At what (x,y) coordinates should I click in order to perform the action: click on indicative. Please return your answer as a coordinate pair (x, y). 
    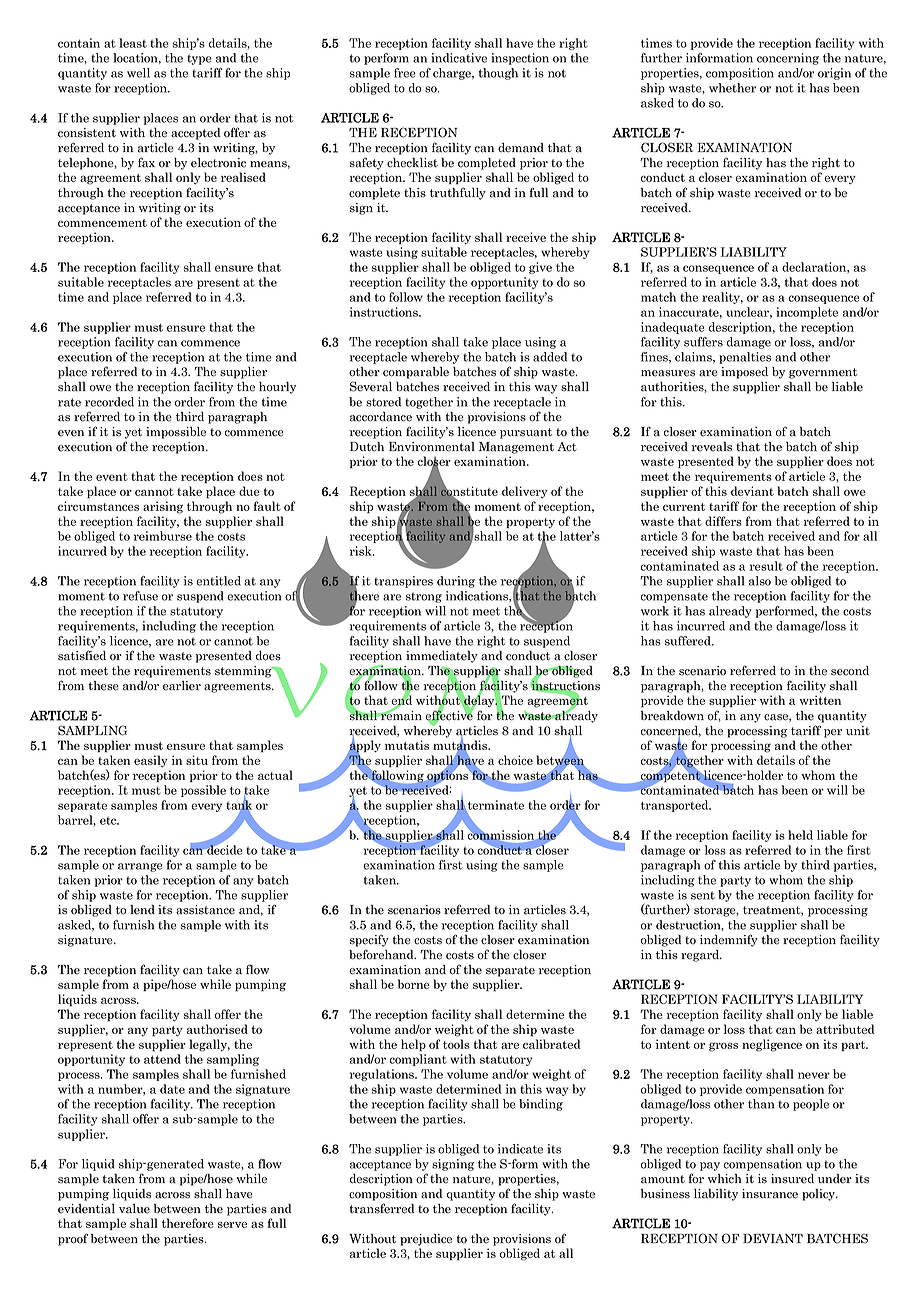
    Looking at the image, I should click on (459, 58).
